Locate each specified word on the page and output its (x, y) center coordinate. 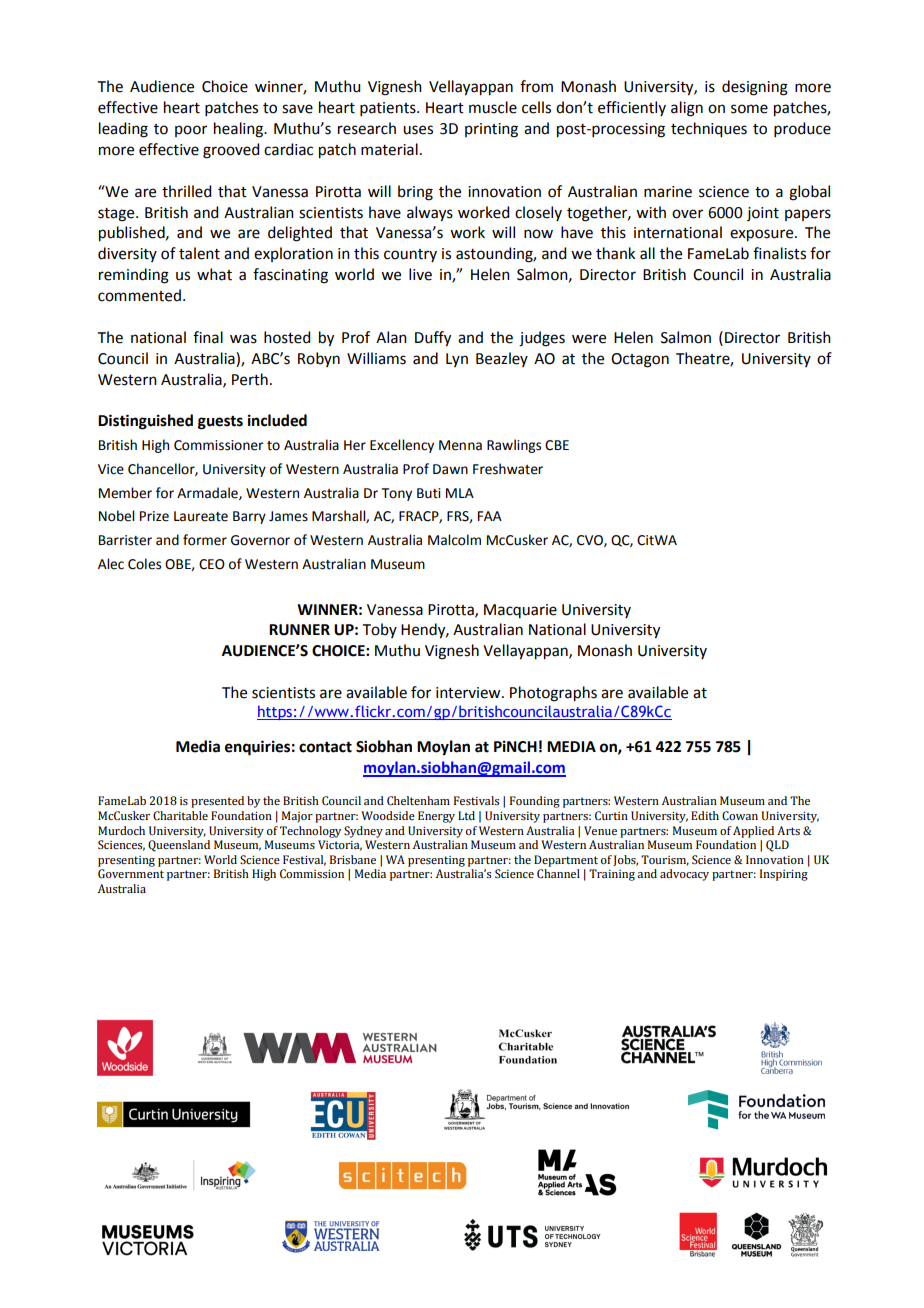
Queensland (179, 846)
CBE (557, 445)
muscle (493, 107)
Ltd (466, 815)
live (420, 274)
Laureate (201, 516)
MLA (460, 493)
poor (191, 131)
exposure (763, 235)
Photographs (553, 694)
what (214, 274)
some (749, 109)
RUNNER (299, 630)
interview (469, 693)
